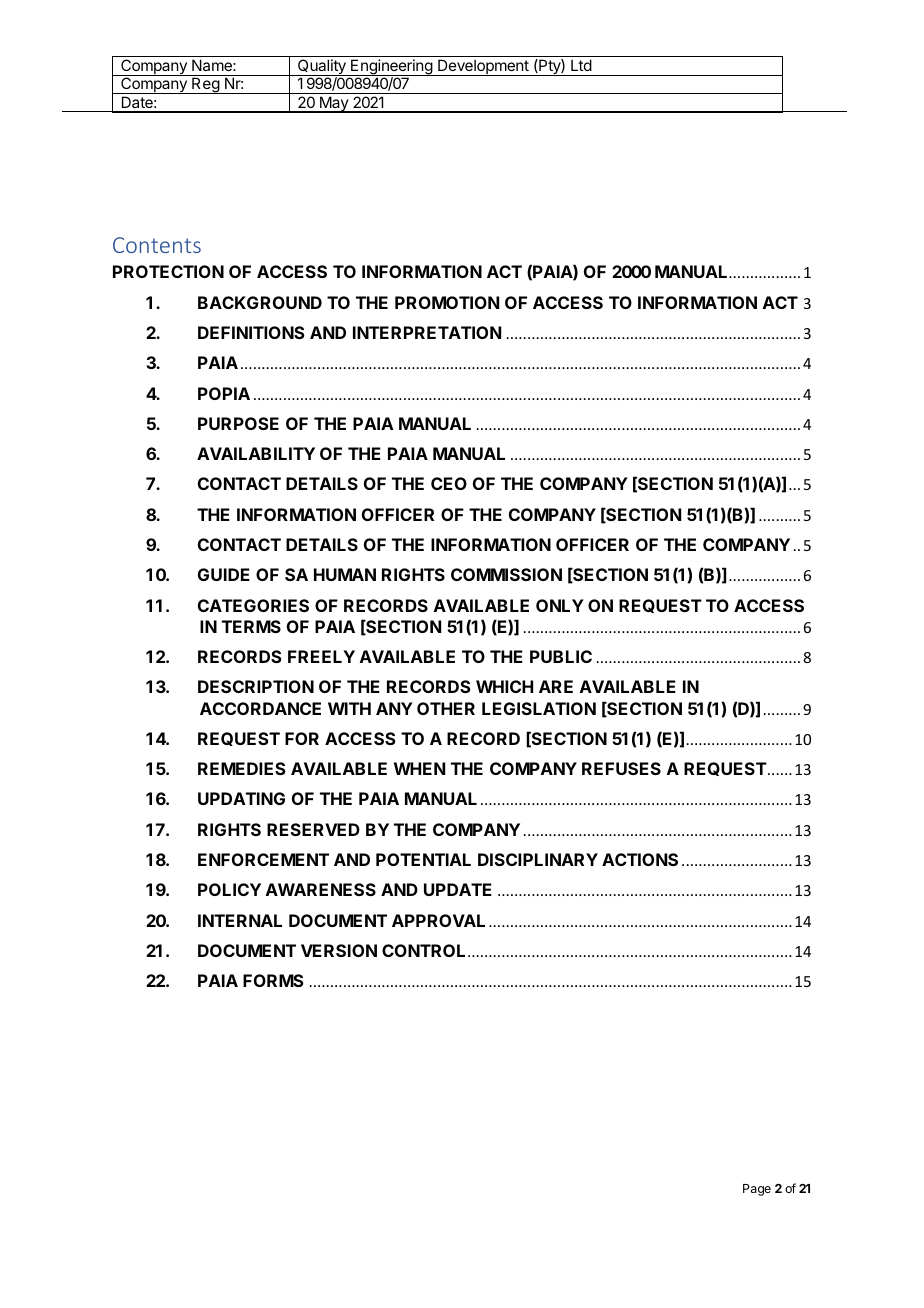 Image resolution: width=924 pixels, height=1308 pixels. I want to click on ONLY, so click(560, 605).
